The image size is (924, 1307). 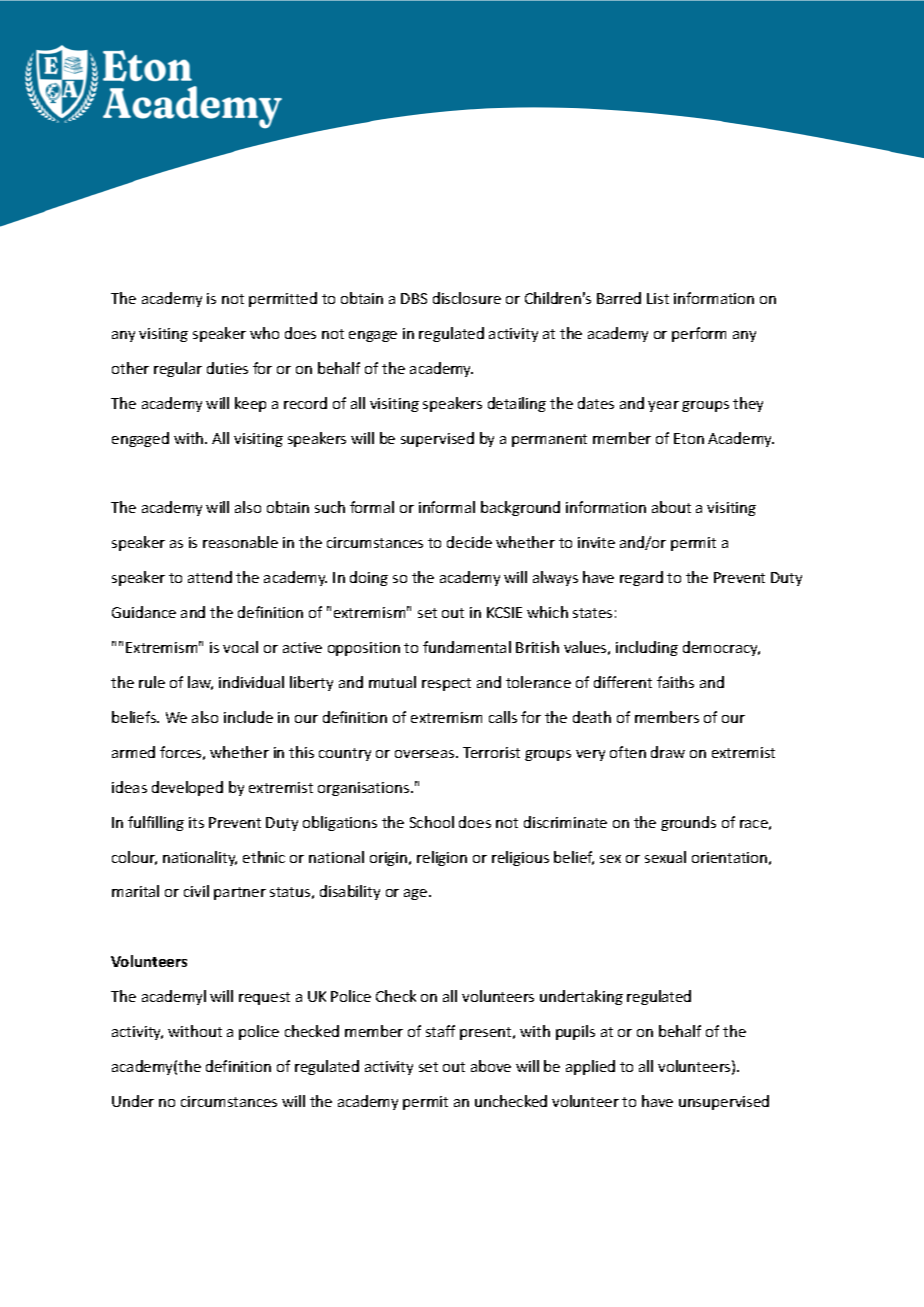 I want to click on DBS, so click(x=414, y=298).
